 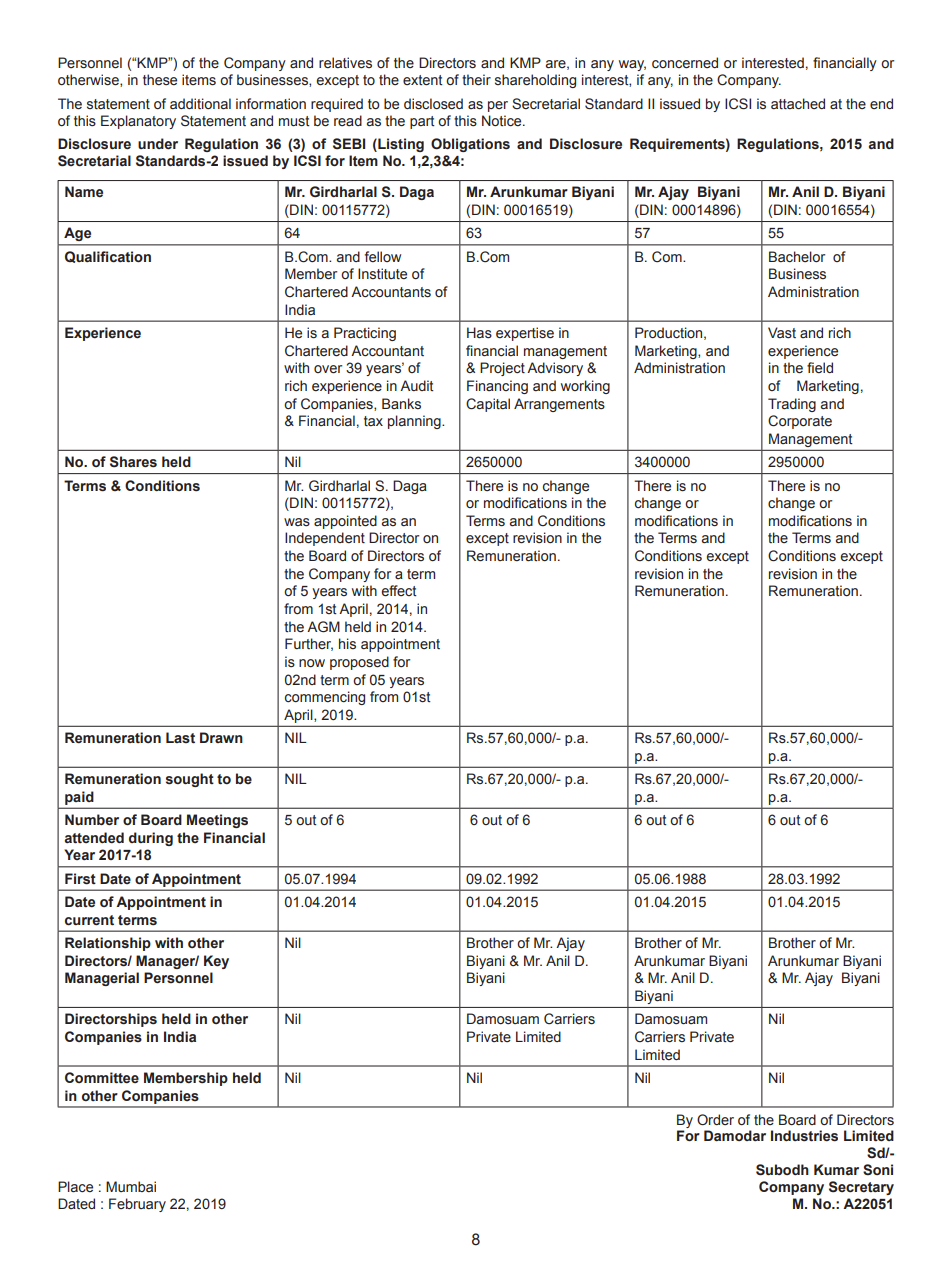 I want to click on attached, so click(x=798, y=104).
